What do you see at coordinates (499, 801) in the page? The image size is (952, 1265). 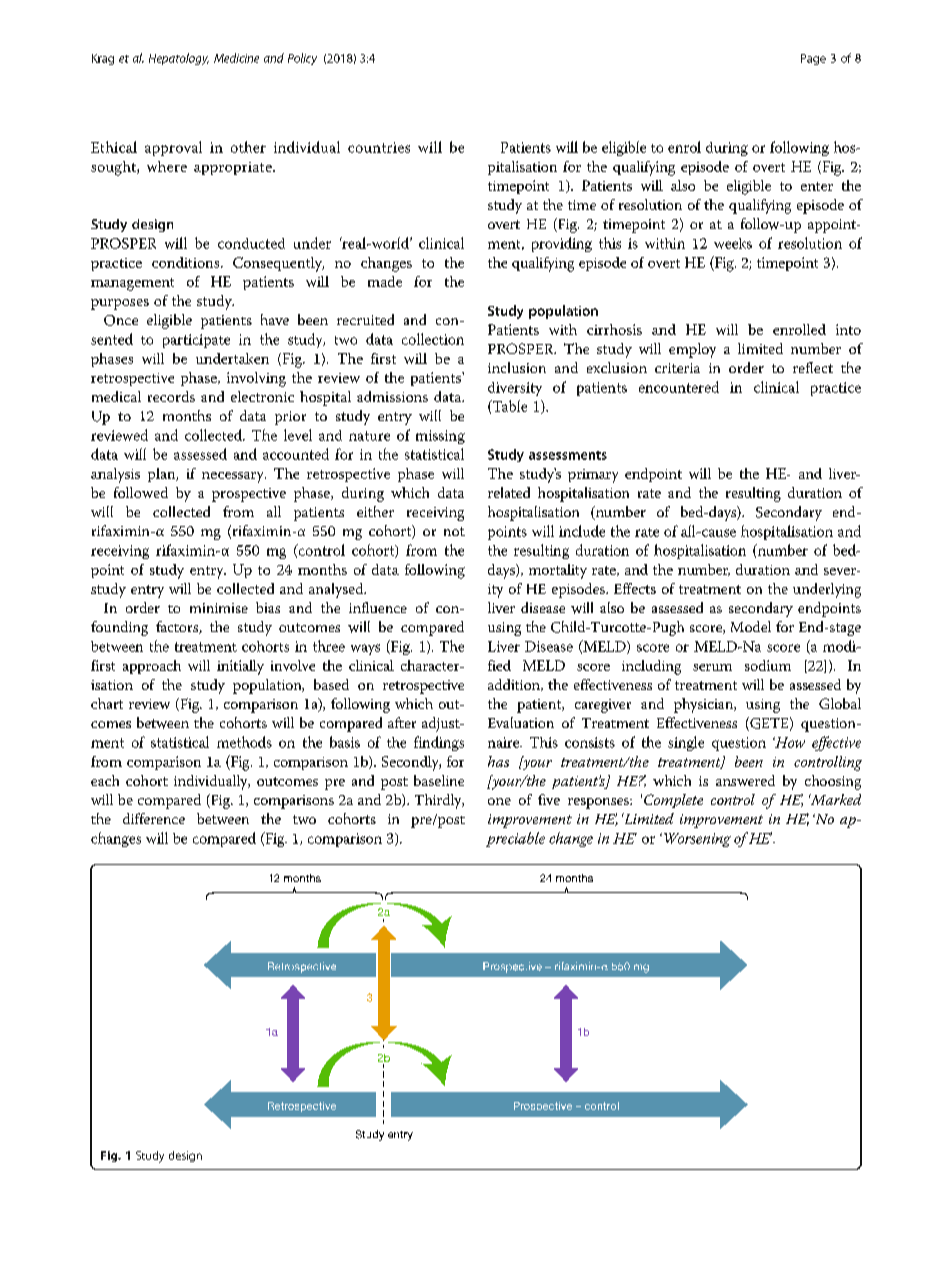 I see `one` at bounding box center [499, 801].
